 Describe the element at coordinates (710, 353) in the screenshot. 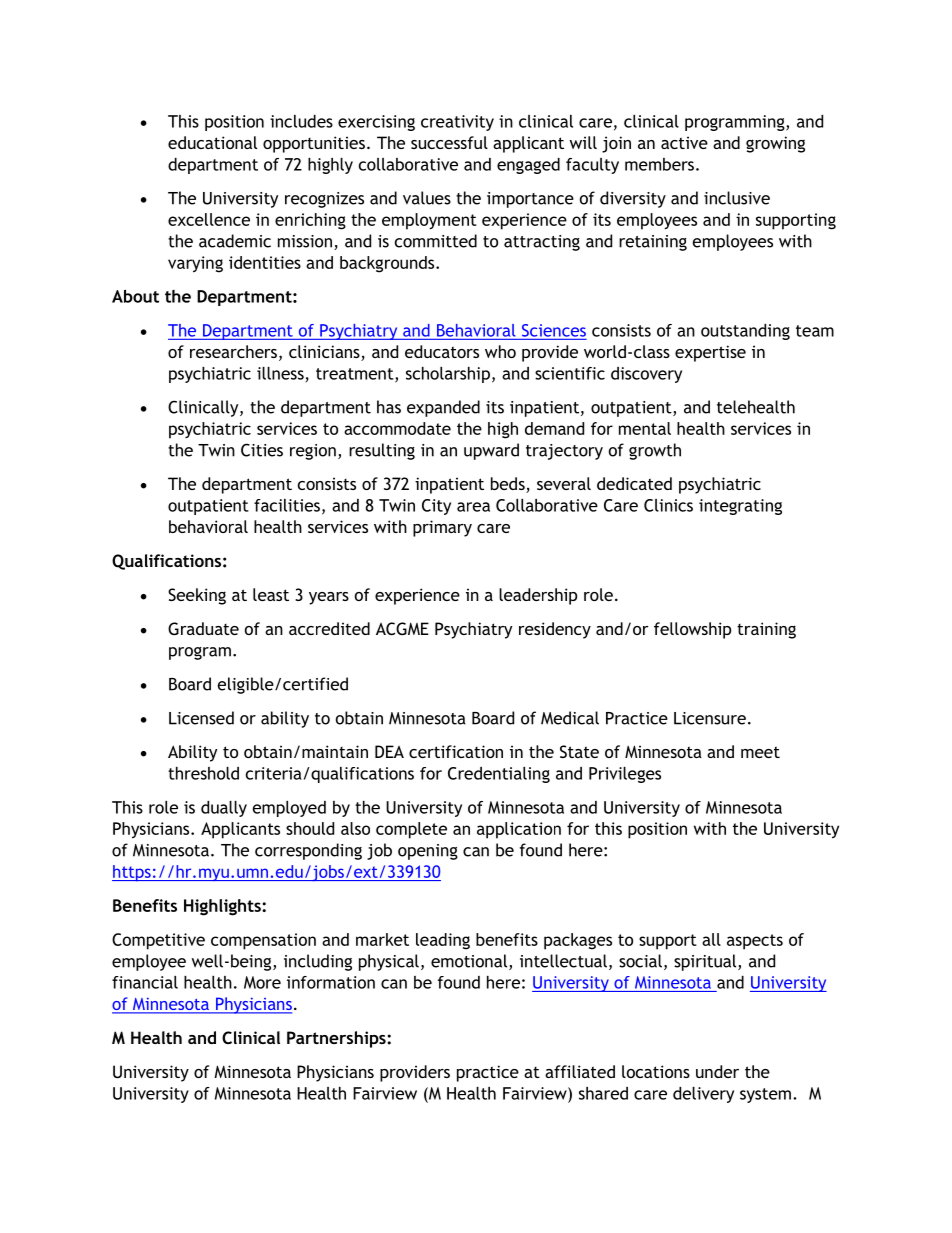

I see `expertise` at that location.
